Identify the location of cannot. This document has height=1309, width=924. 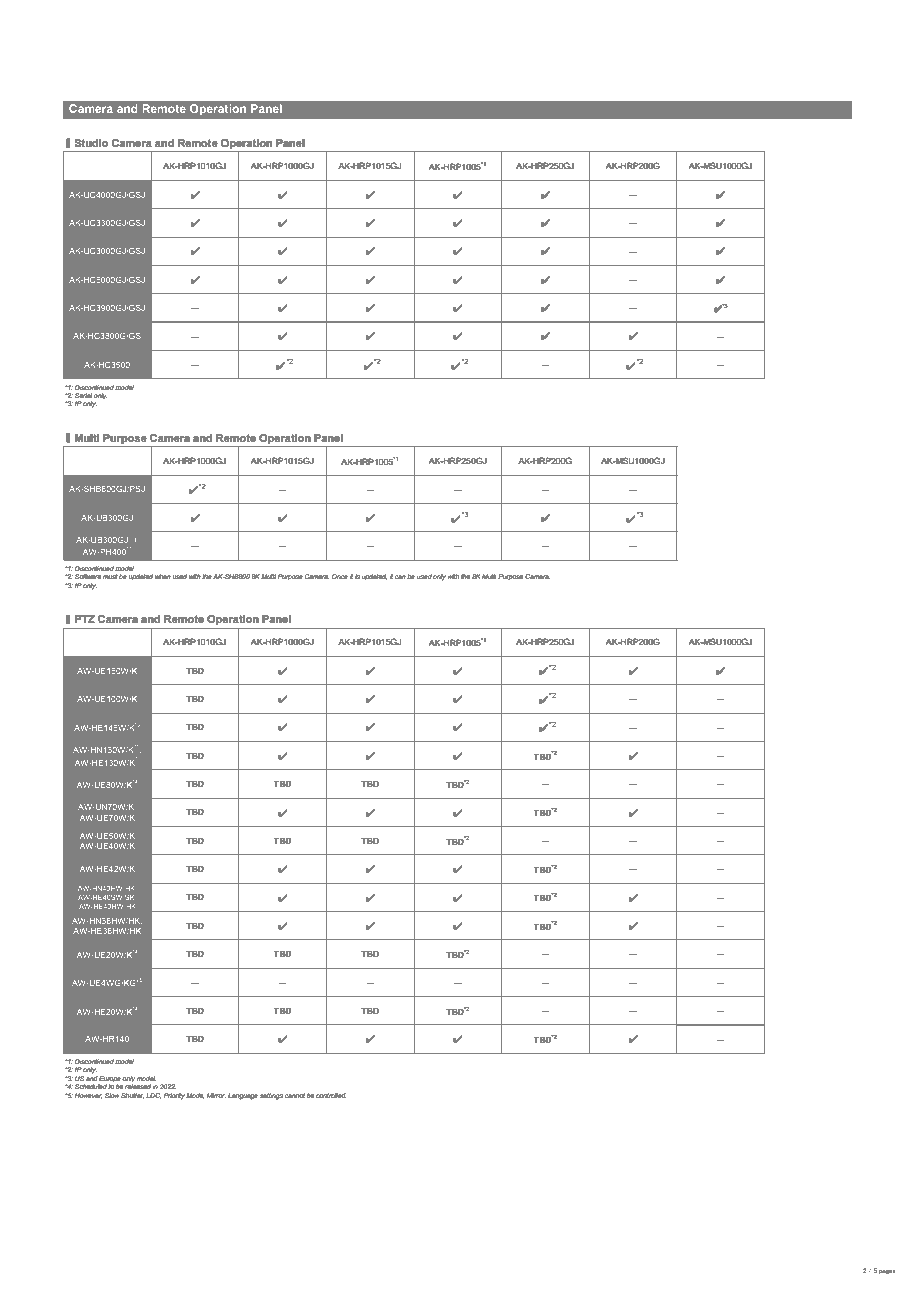
(295, 1095).
